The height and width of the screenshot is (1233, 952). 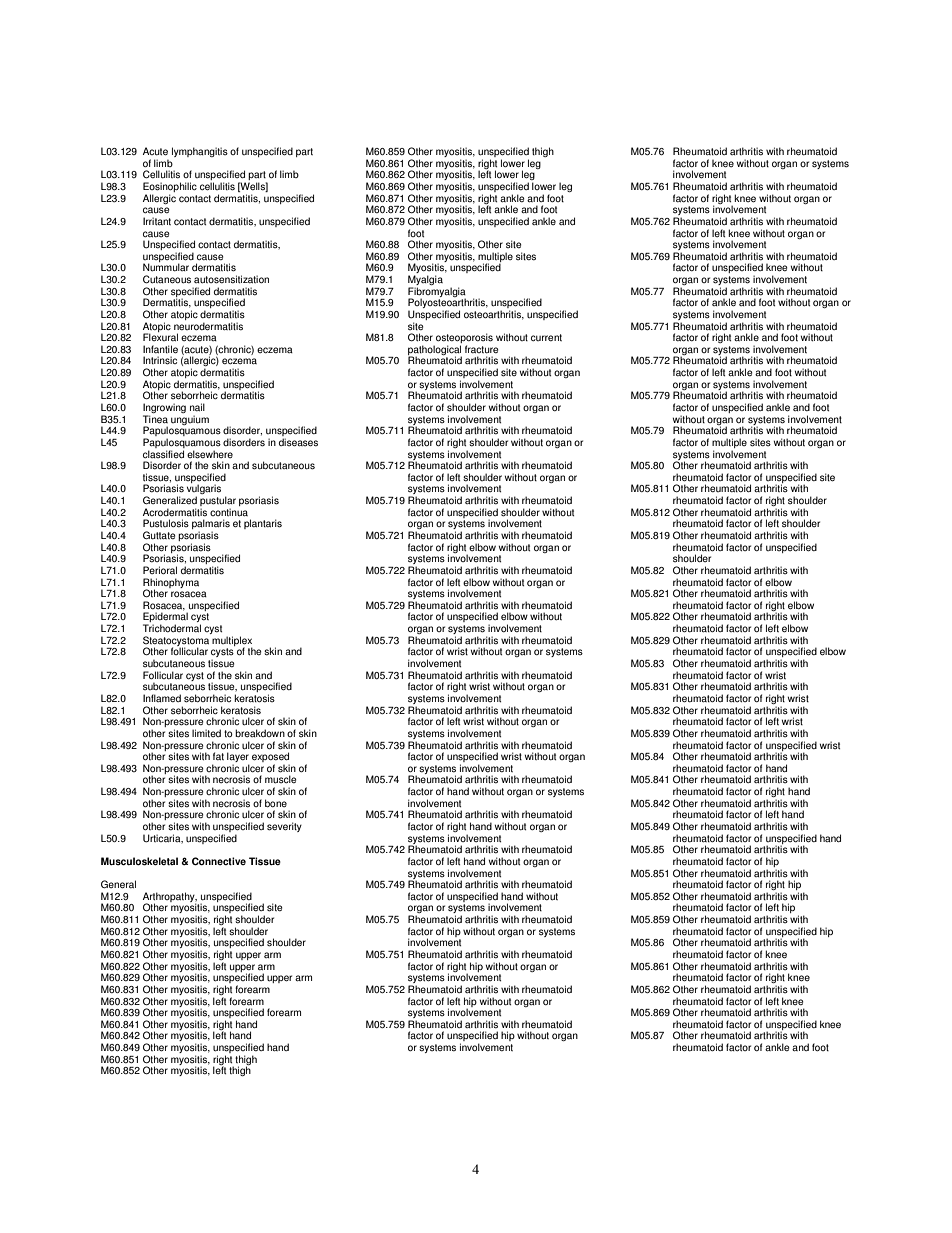 I want to click on plantaris, so click(x=263, y=524).
